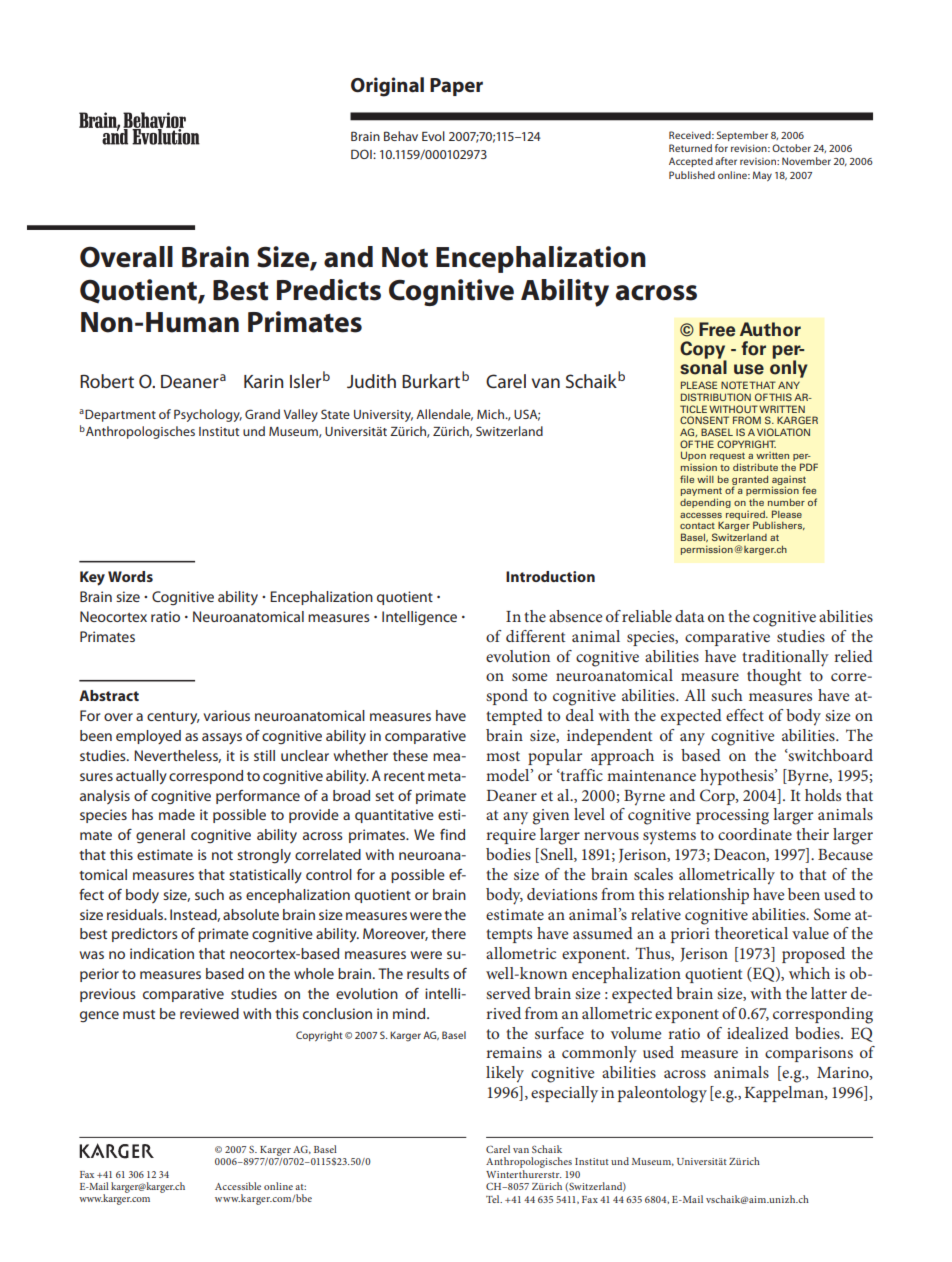 This page has width=952, height=1262. What do you see at coordinates (742, 136) in the page?
I see `September` at bounding box center [742, 136].
